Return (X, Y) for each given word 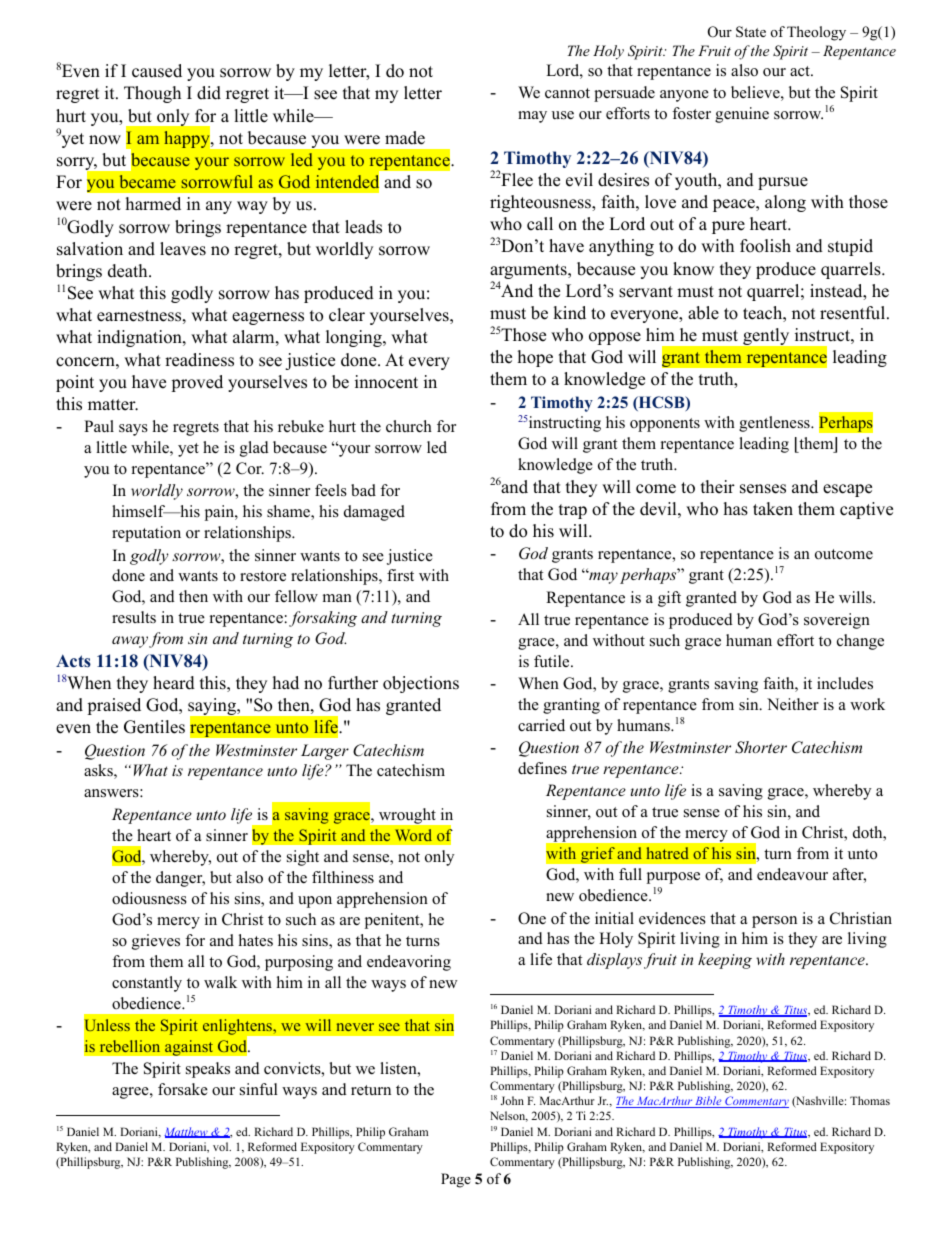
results (134, 617)
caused (157, 71)
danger (180, 879)
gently (766, 336)
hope (535, 358)
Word (413, 835)
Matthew (187, 1132)
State (751, 32)
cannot (567, 93)
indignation (140, 338)
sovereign (837, 621)
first (400, 575)
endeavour (792, 874)
